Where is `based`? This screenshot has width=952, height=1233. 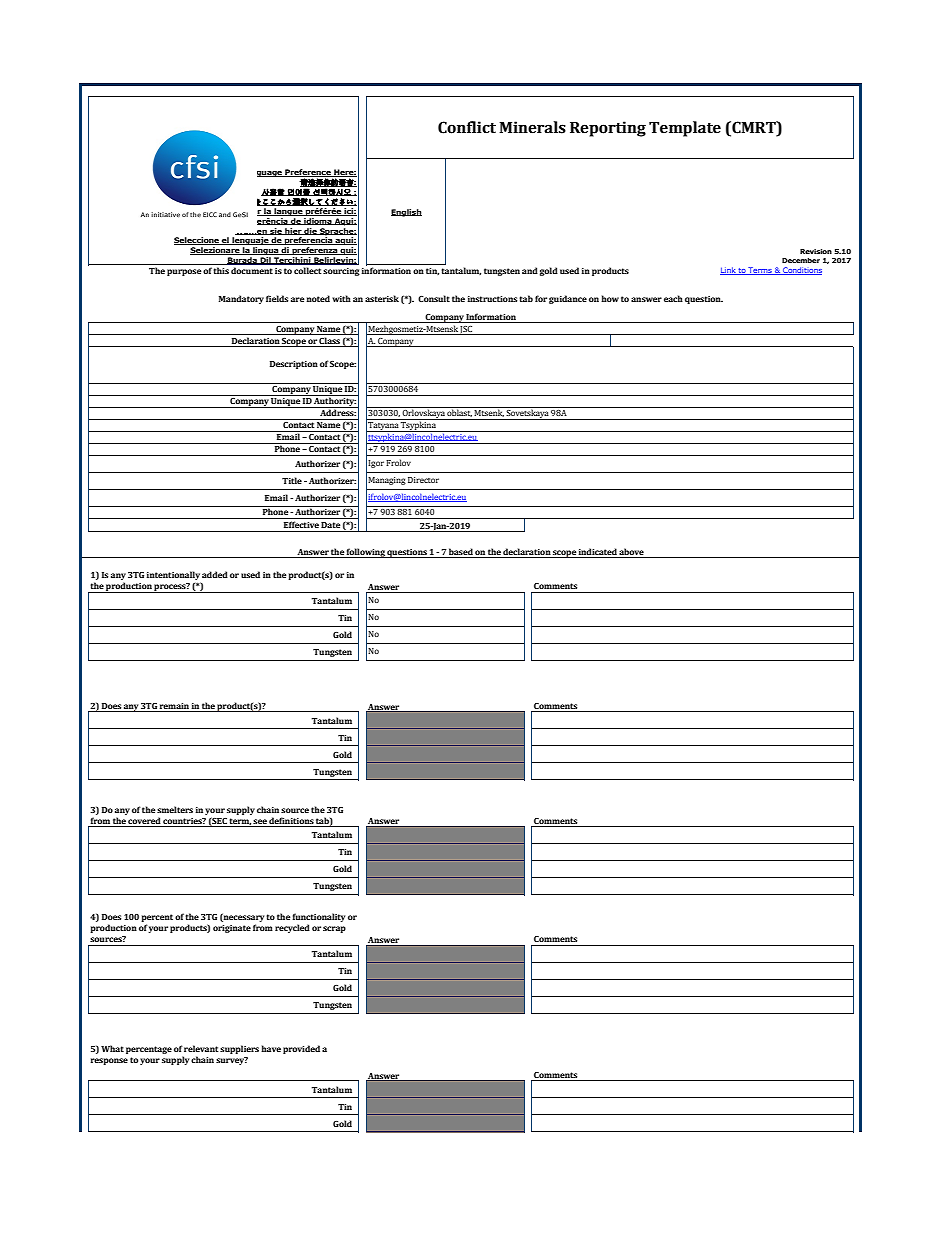 based is located at coordinates (461, 553).
